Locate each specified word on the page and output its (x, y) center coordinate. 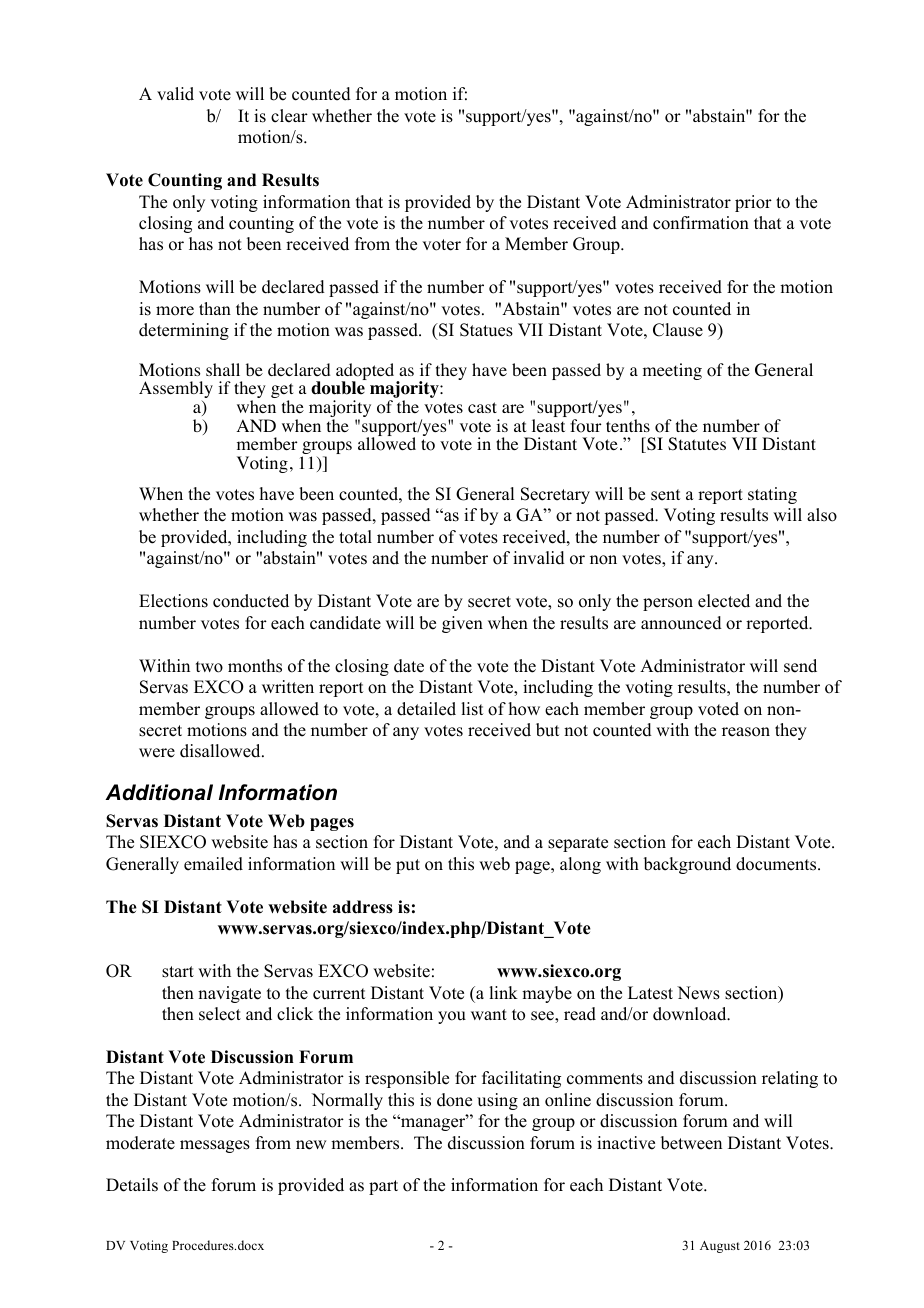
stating (772, 495)
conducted (251, 601)
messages (215, 1146)
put (408, 866)
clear (289, 116)
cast (482, 407)
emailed (213, 864)
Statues (486, 330)
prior (753, 203)
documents (777, 864)
